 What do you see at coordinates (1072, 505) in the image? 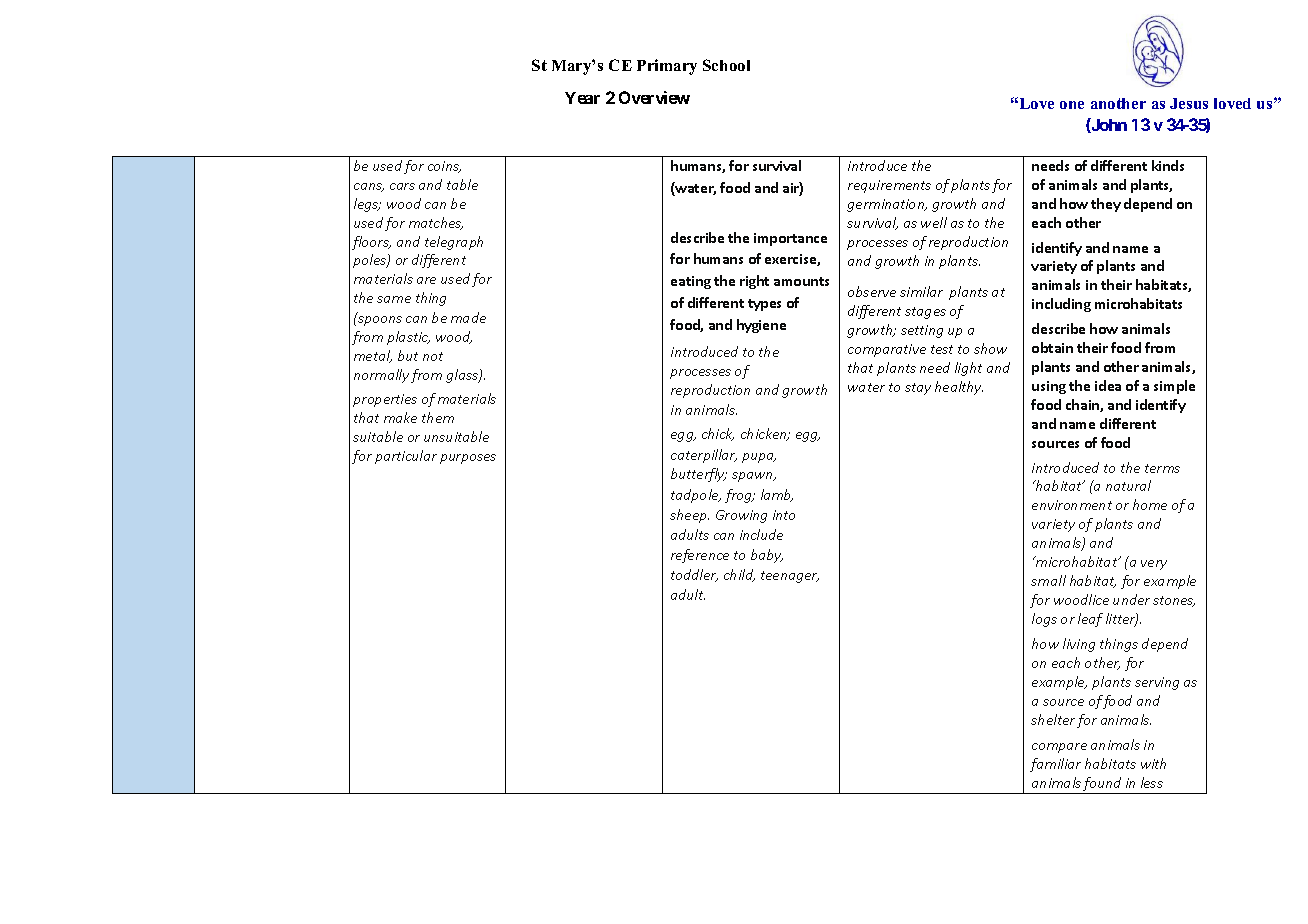
I see `environment` at bounding box center [1072, 505].
